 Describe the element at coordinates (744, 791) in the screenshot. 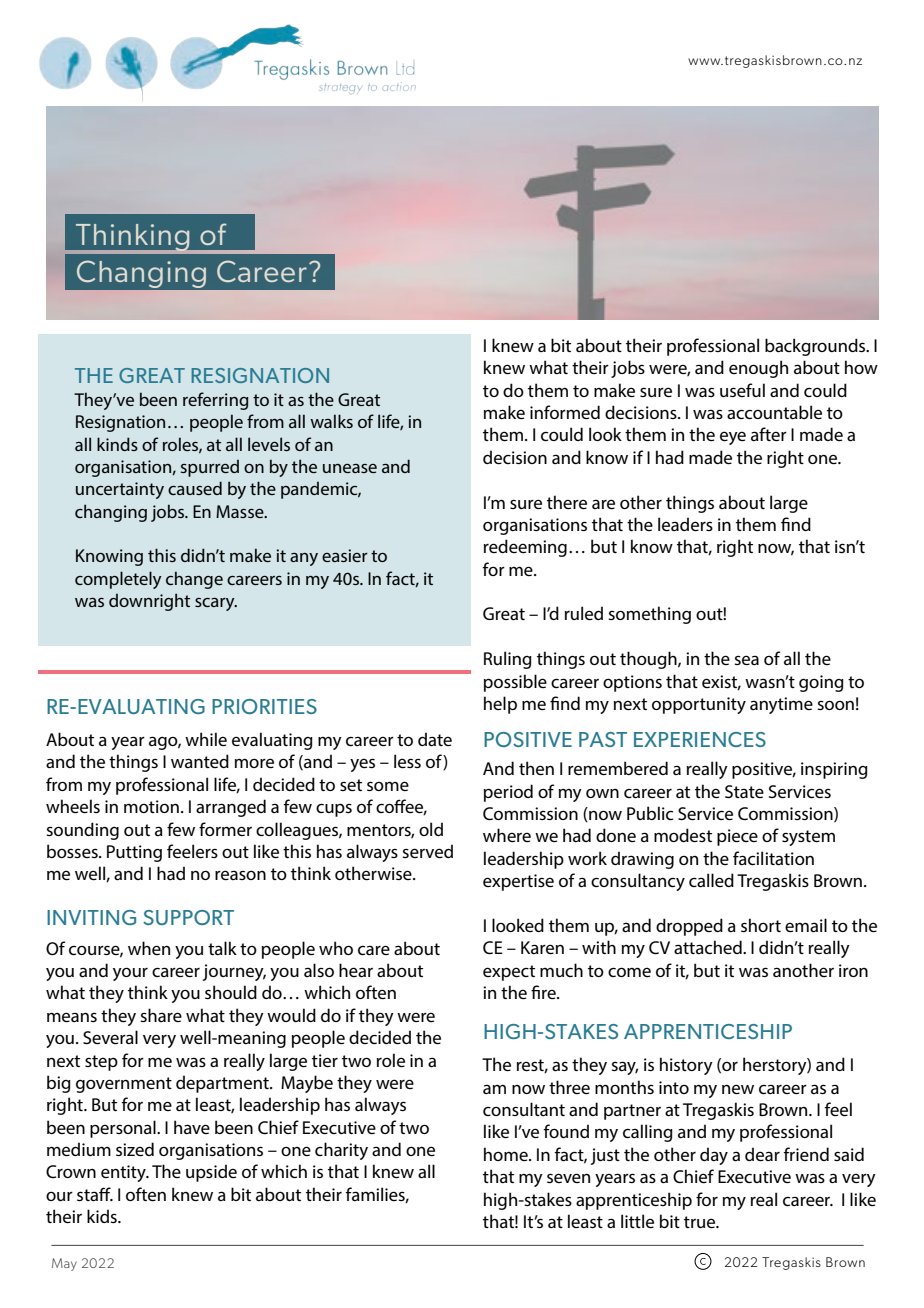

I see `State` at that location.
